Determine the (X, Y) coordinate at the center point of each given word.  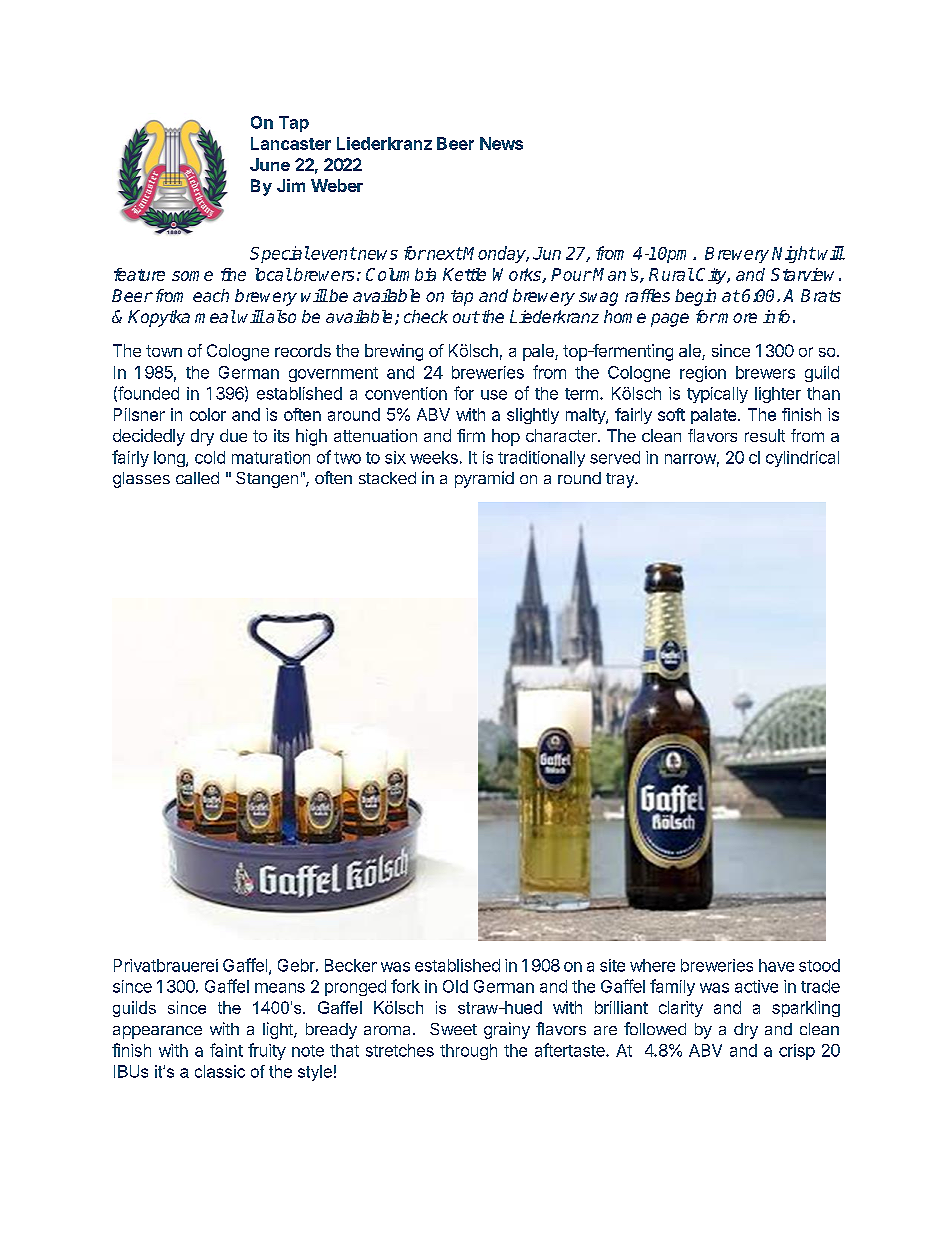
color (208, 414)
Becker (351, 965)
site (612, 965)
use (494, 395)
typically (717, 395)
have (776, 965)
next (443, 253)
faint (226, 1050)
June (270, 164)
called (197, 478)
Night (794, 254)
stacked (387, 478)
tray (621, 480)
